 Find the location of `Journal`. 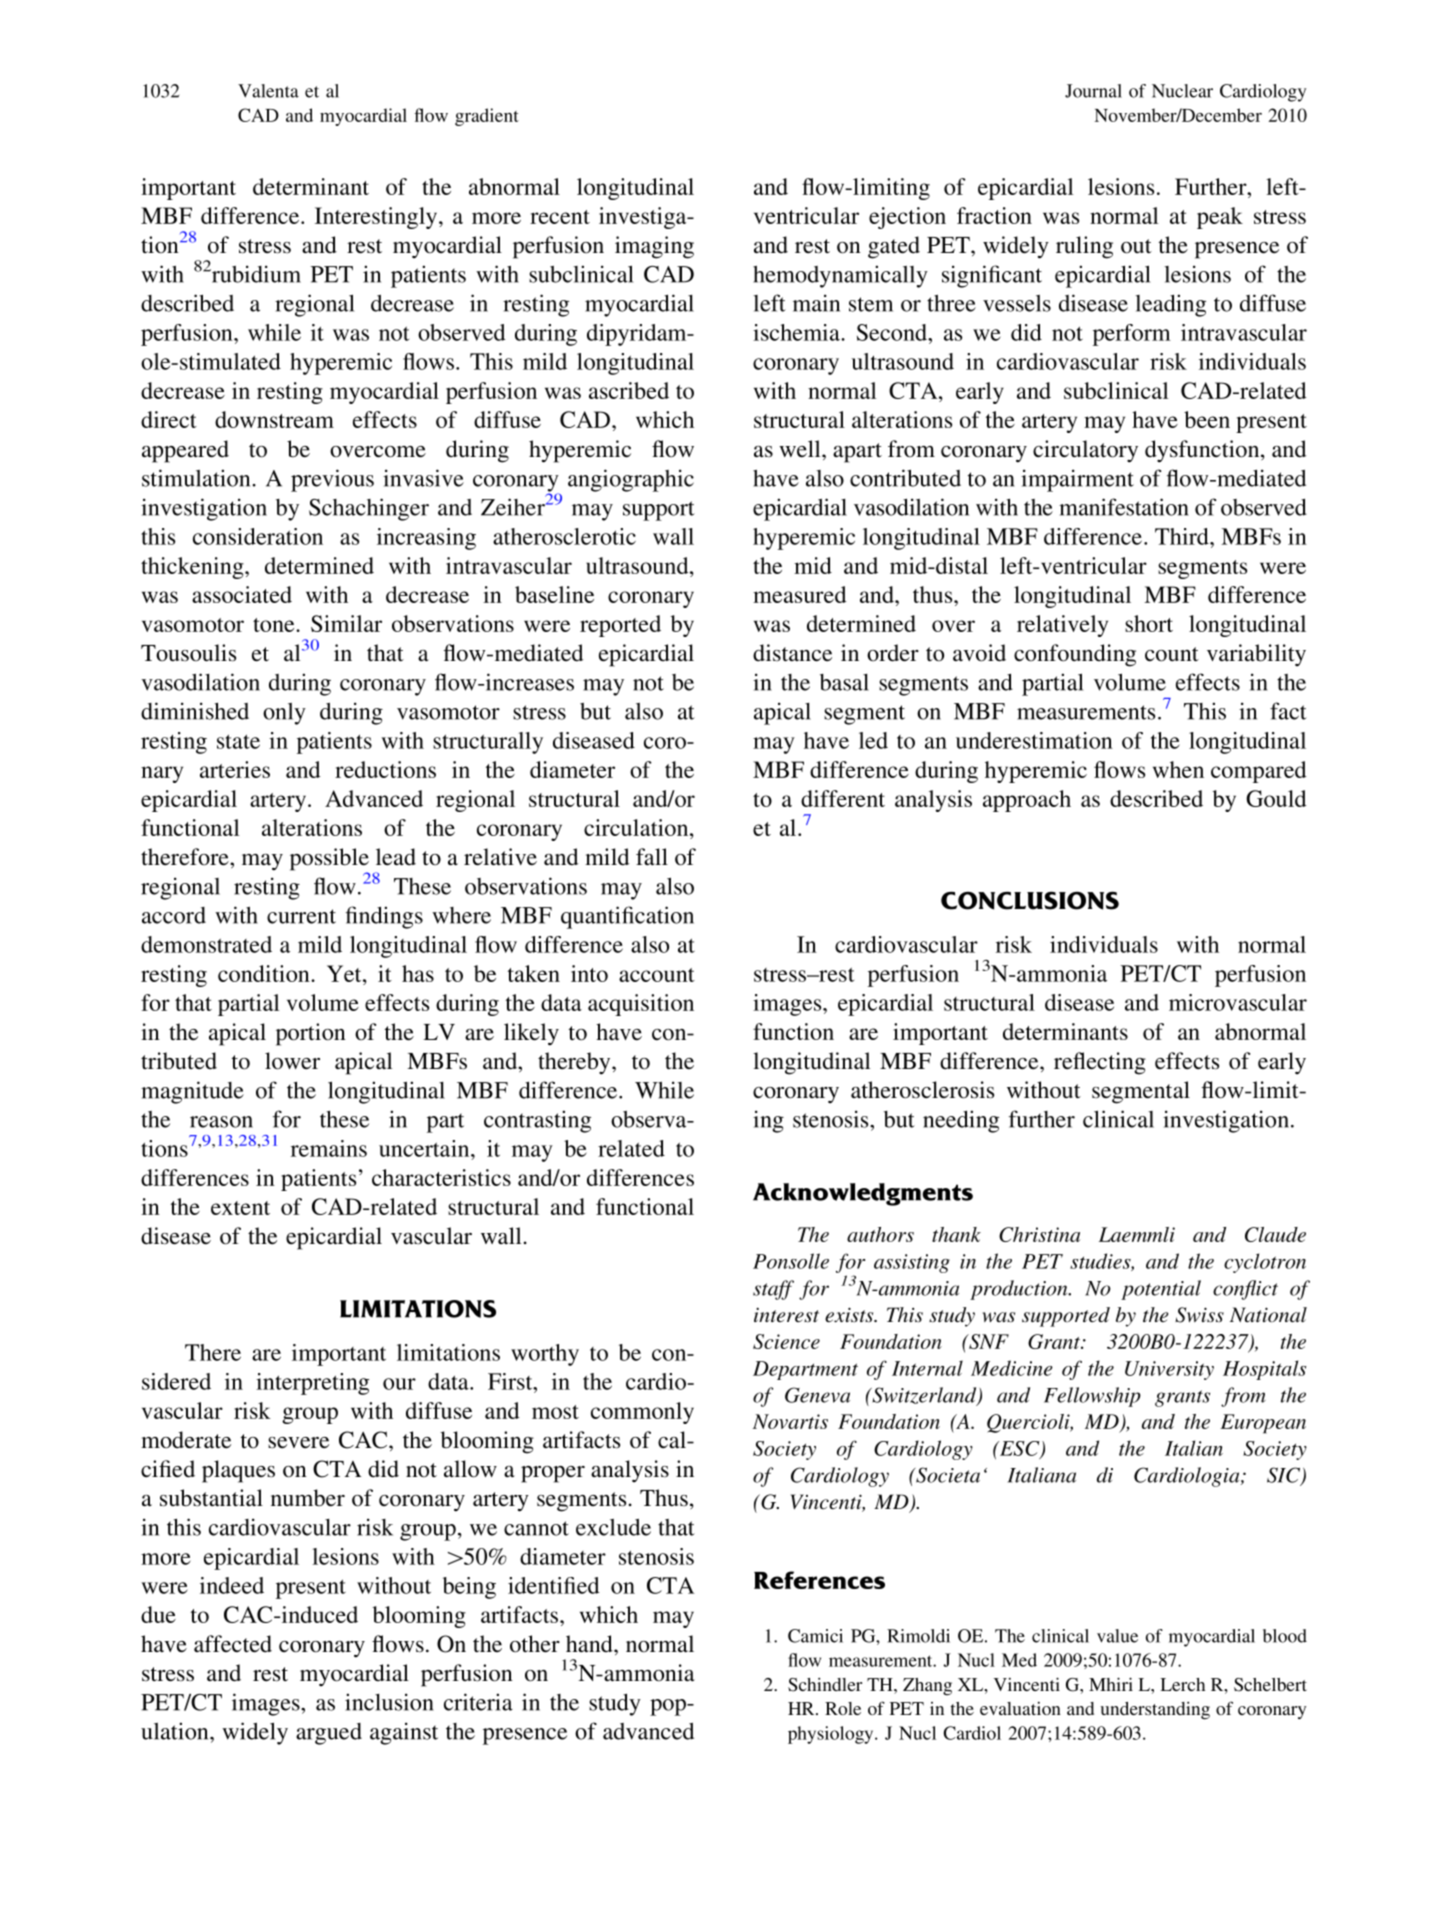

Journal is located at coordinates (1093, 91).
